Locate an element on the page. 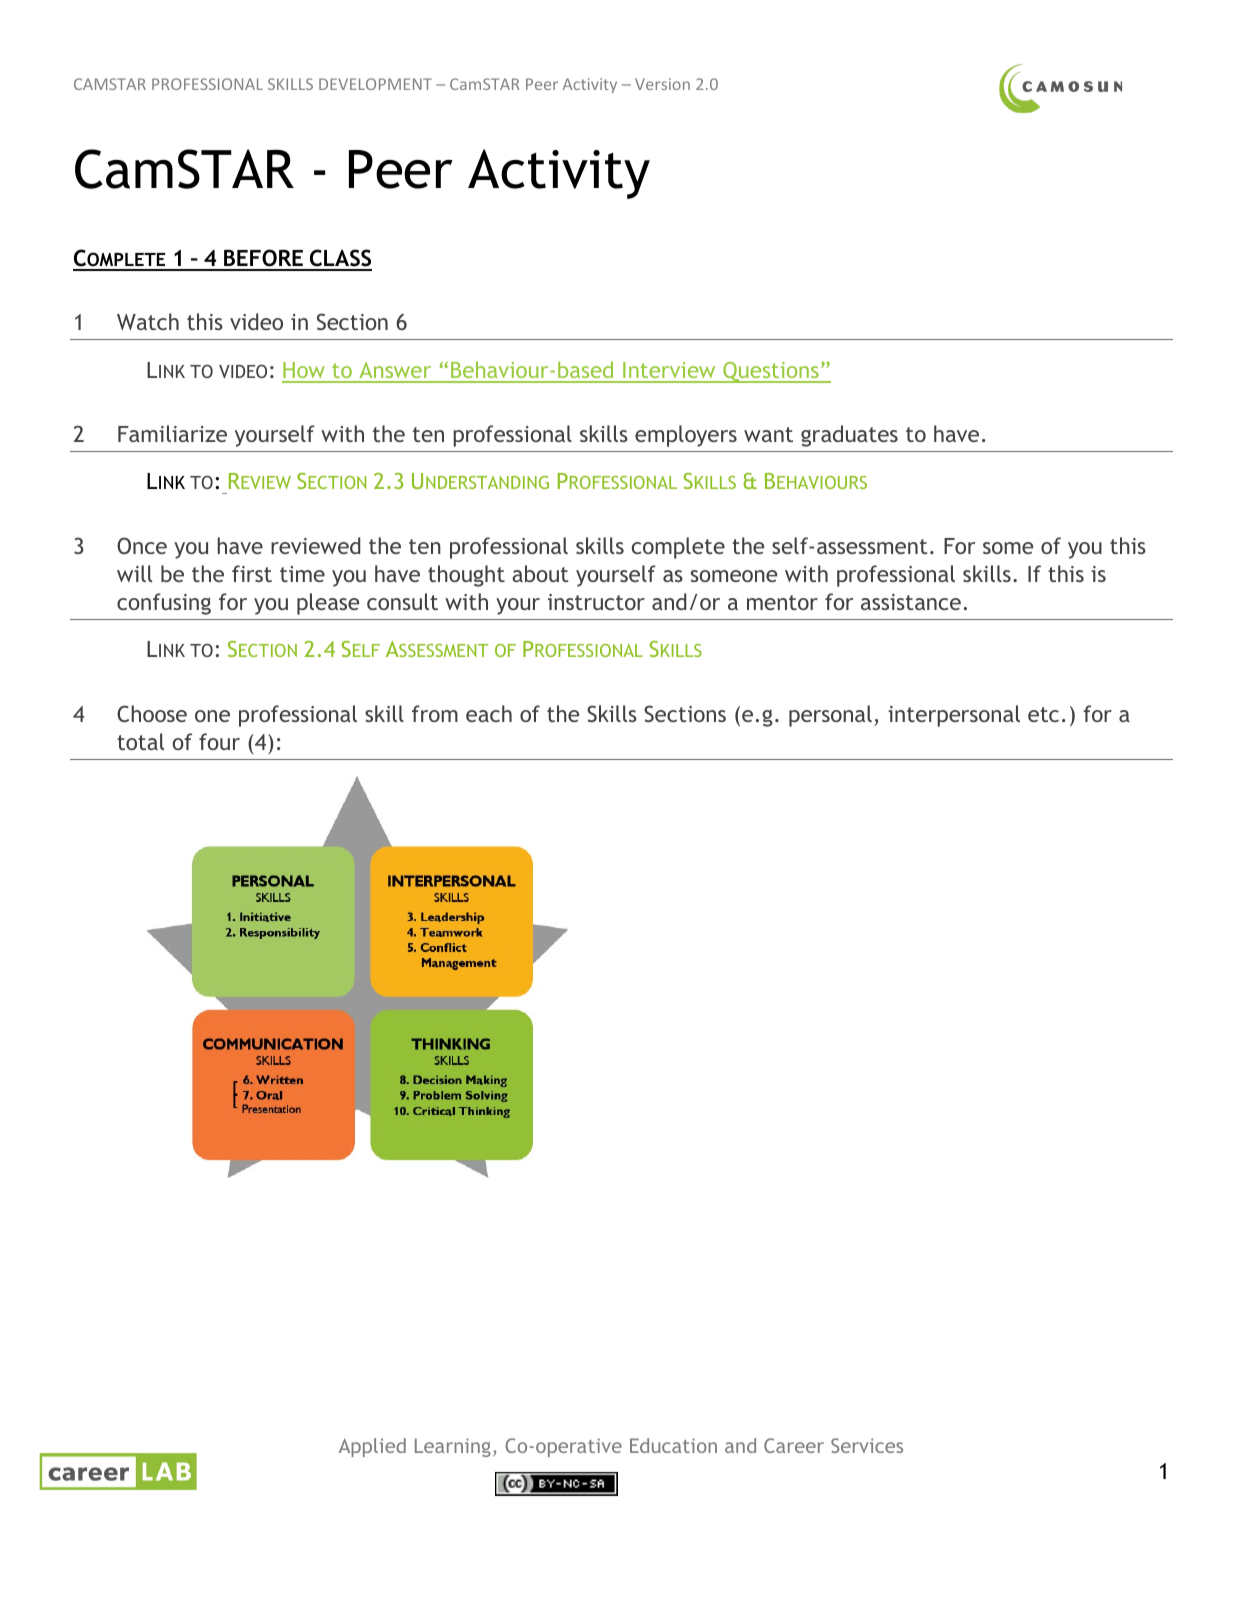 This document has height=1609, width=1243. Familiarize is located at coordinates (172, 433).
